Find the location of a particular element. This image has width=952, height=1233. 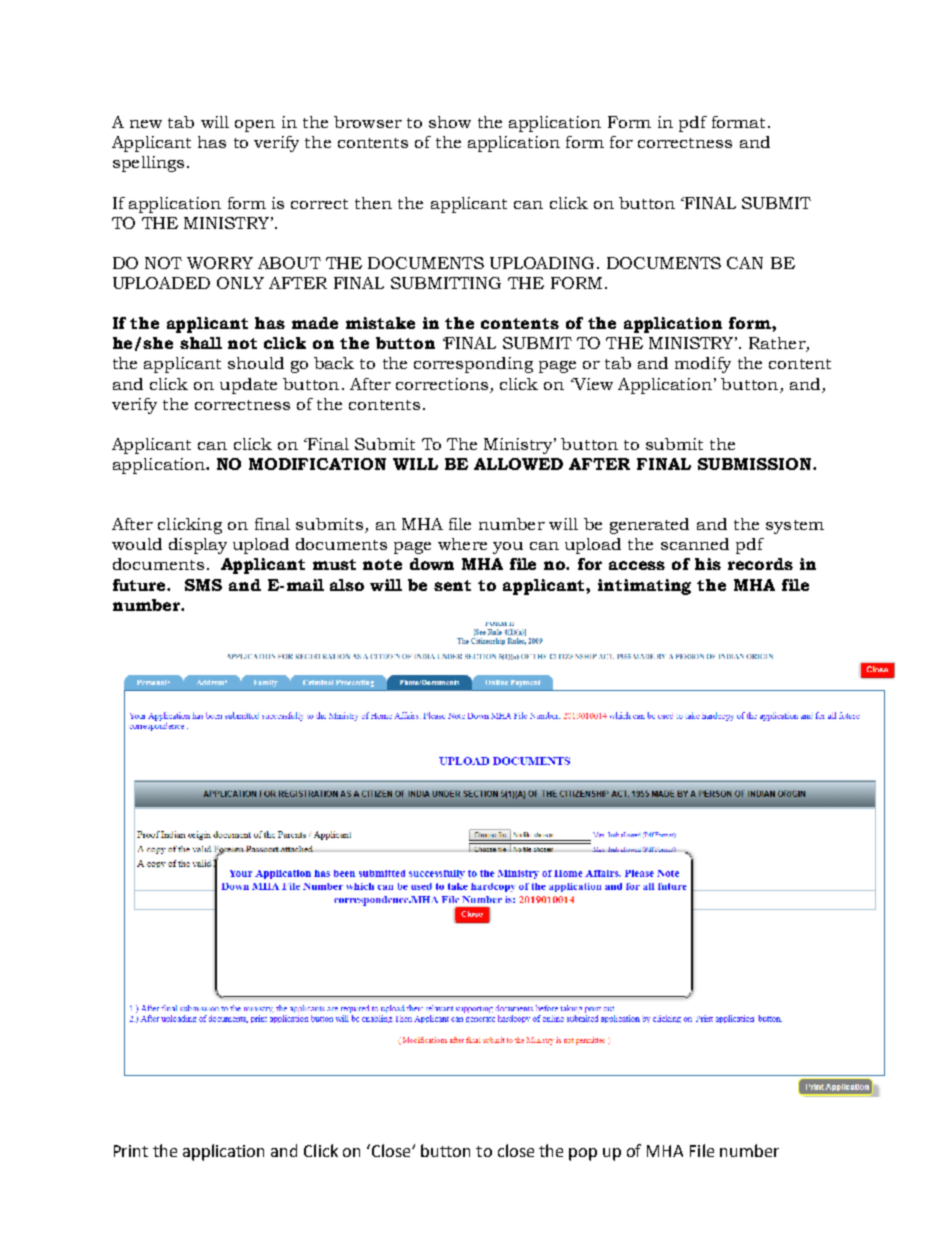

Print is located at coordinates (131, 1151).
